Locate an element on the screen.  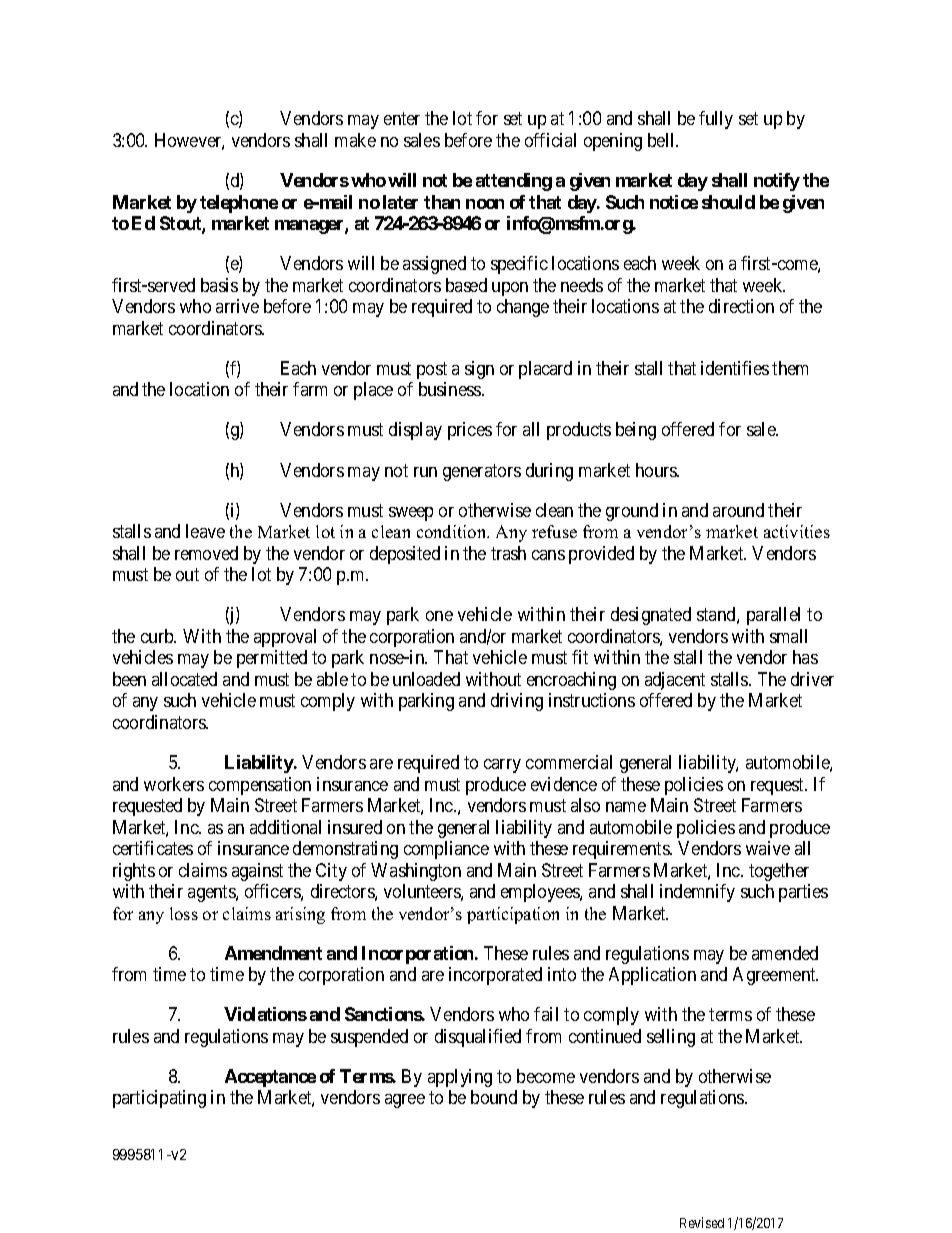
unloaded is located at coordinates (426, 679).
